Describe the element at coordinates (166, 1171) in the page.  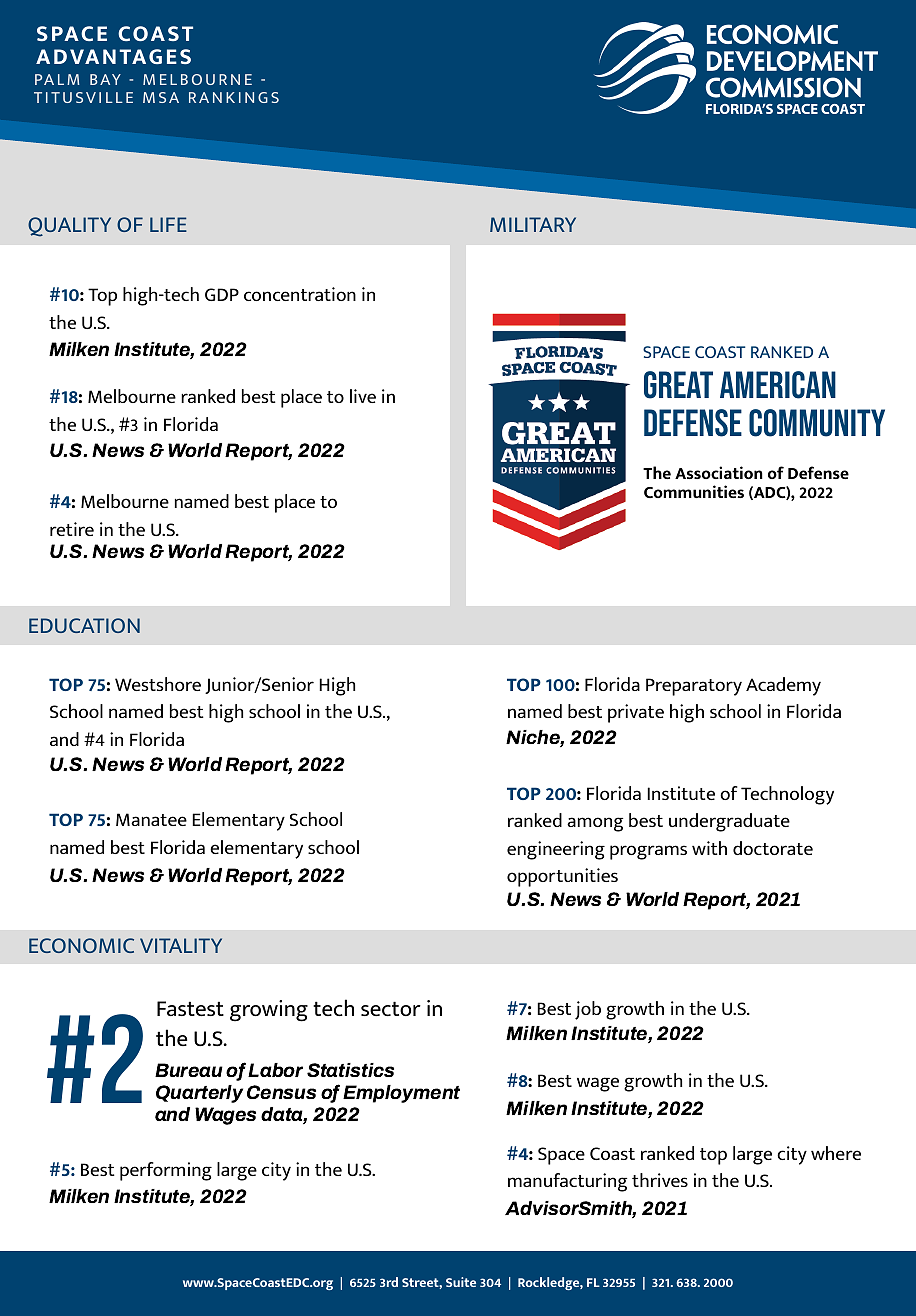
I see `performing` at that location.
